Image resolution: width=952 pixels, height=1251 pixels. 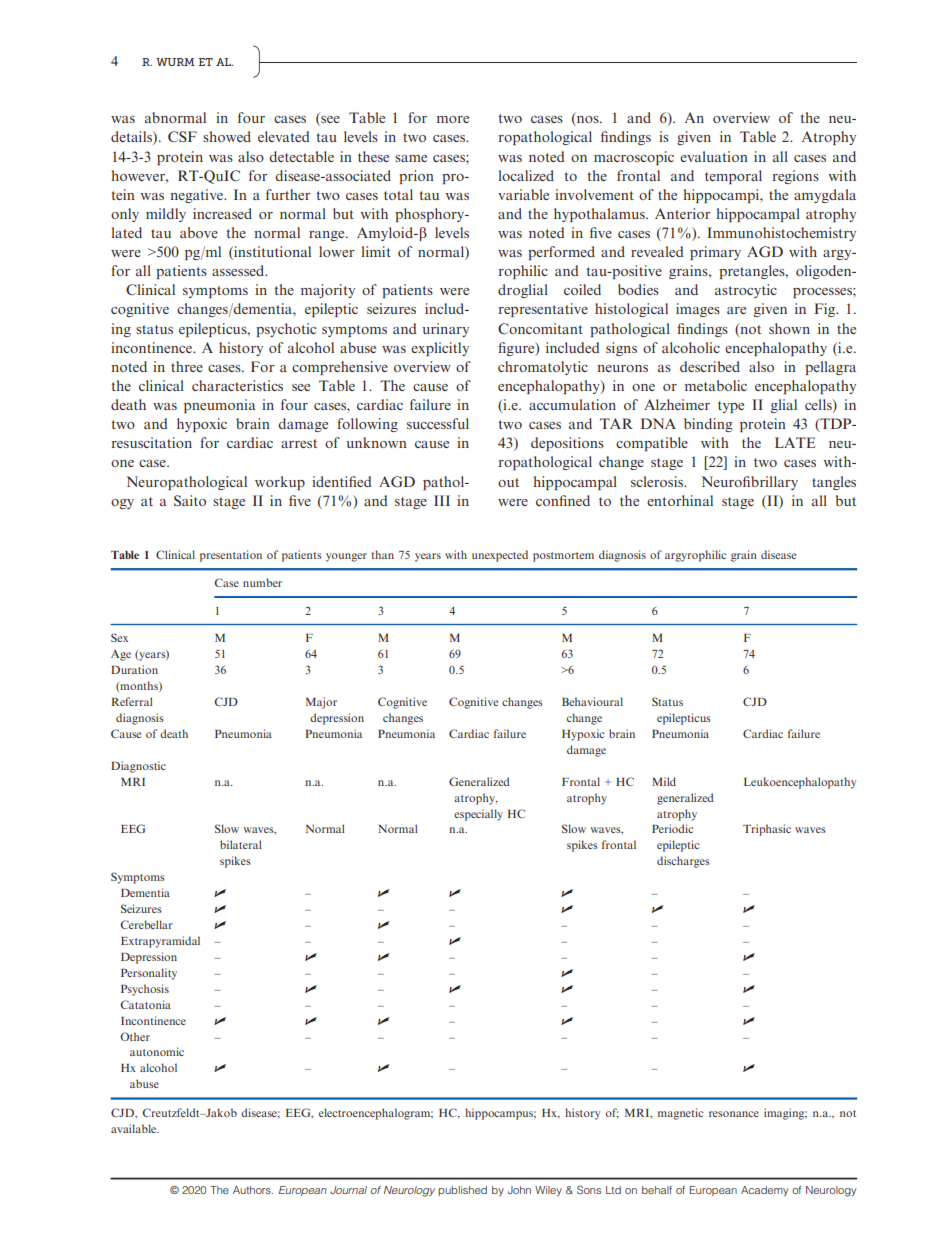 I want to click on Academy, so click(x=765, y=1191).
